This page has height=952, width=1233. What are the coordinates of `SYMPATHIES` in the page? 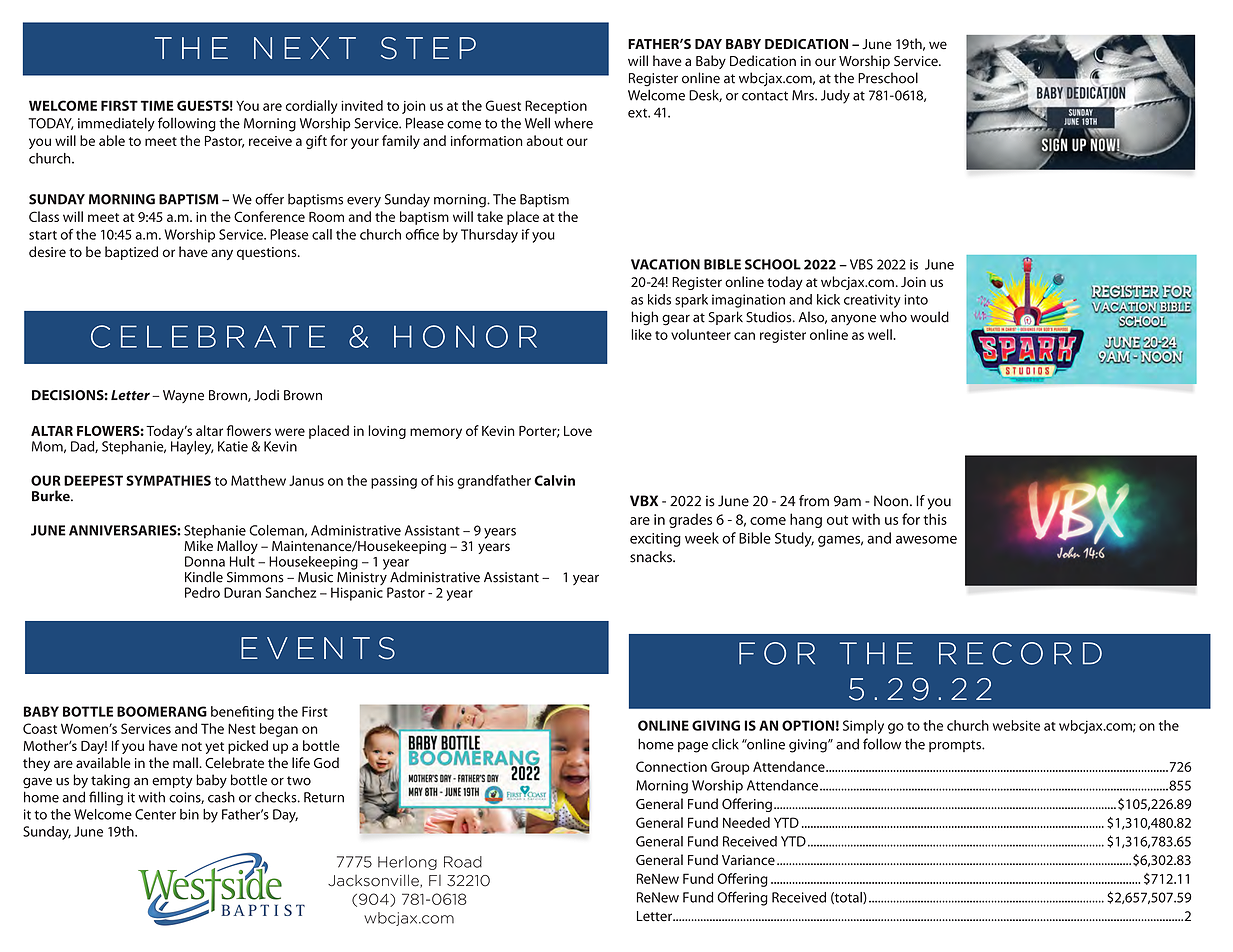 It's located at (168, 480).
